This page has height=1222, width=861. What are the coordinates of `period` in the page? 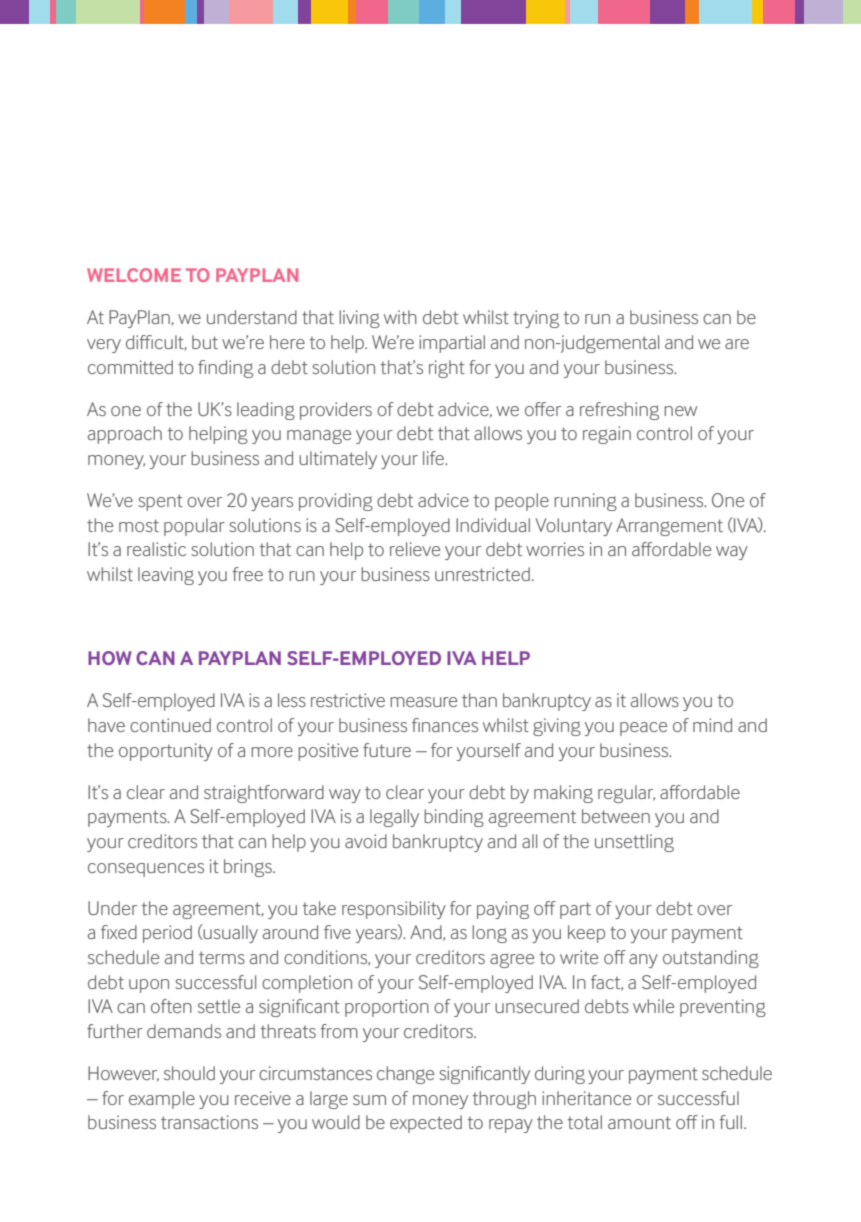 It's located at (167, 934).
